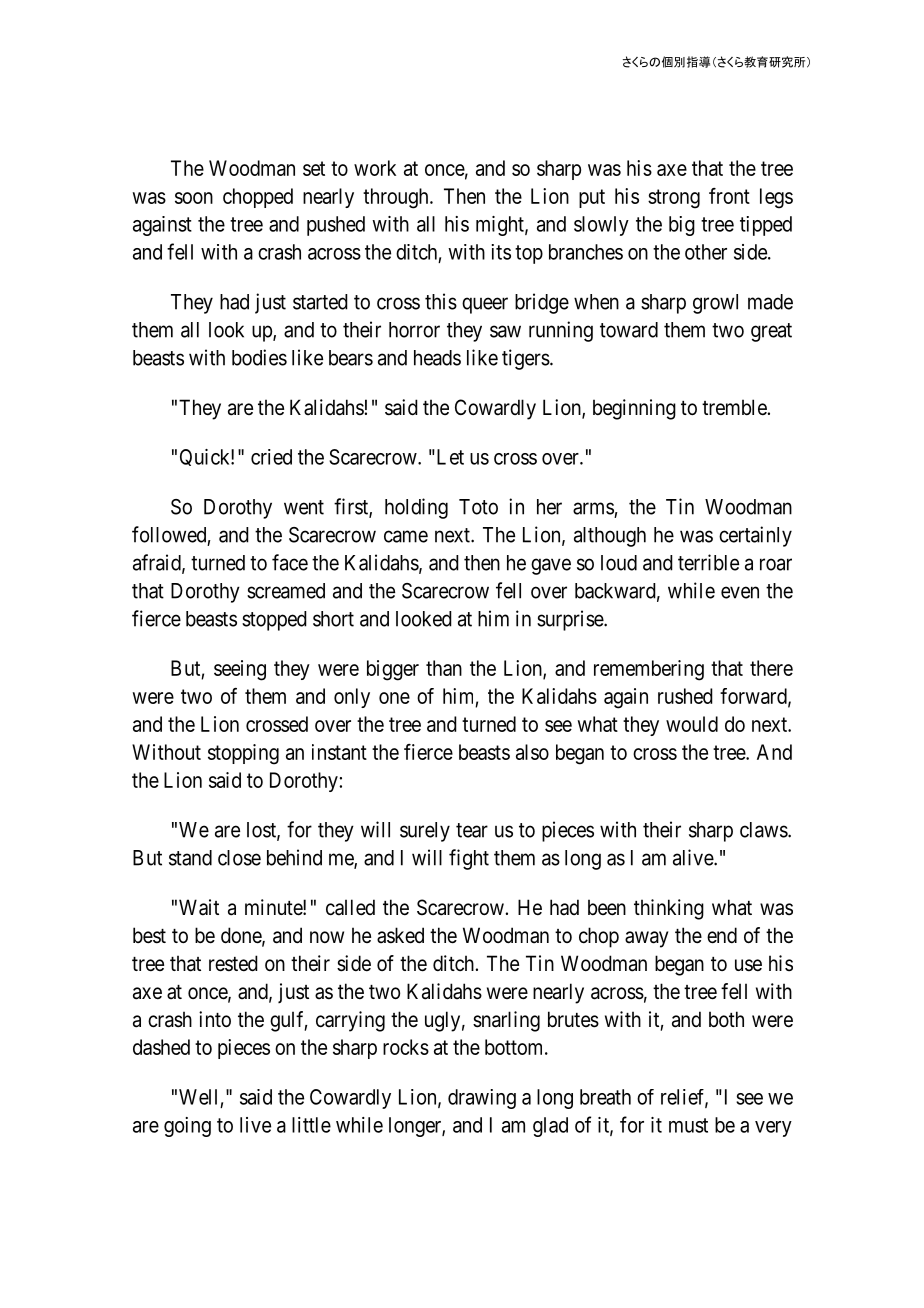 The image size is (924, 1308). Describe the element at coordinates (482, 1099) in the image. I see `drawing` at that location.
